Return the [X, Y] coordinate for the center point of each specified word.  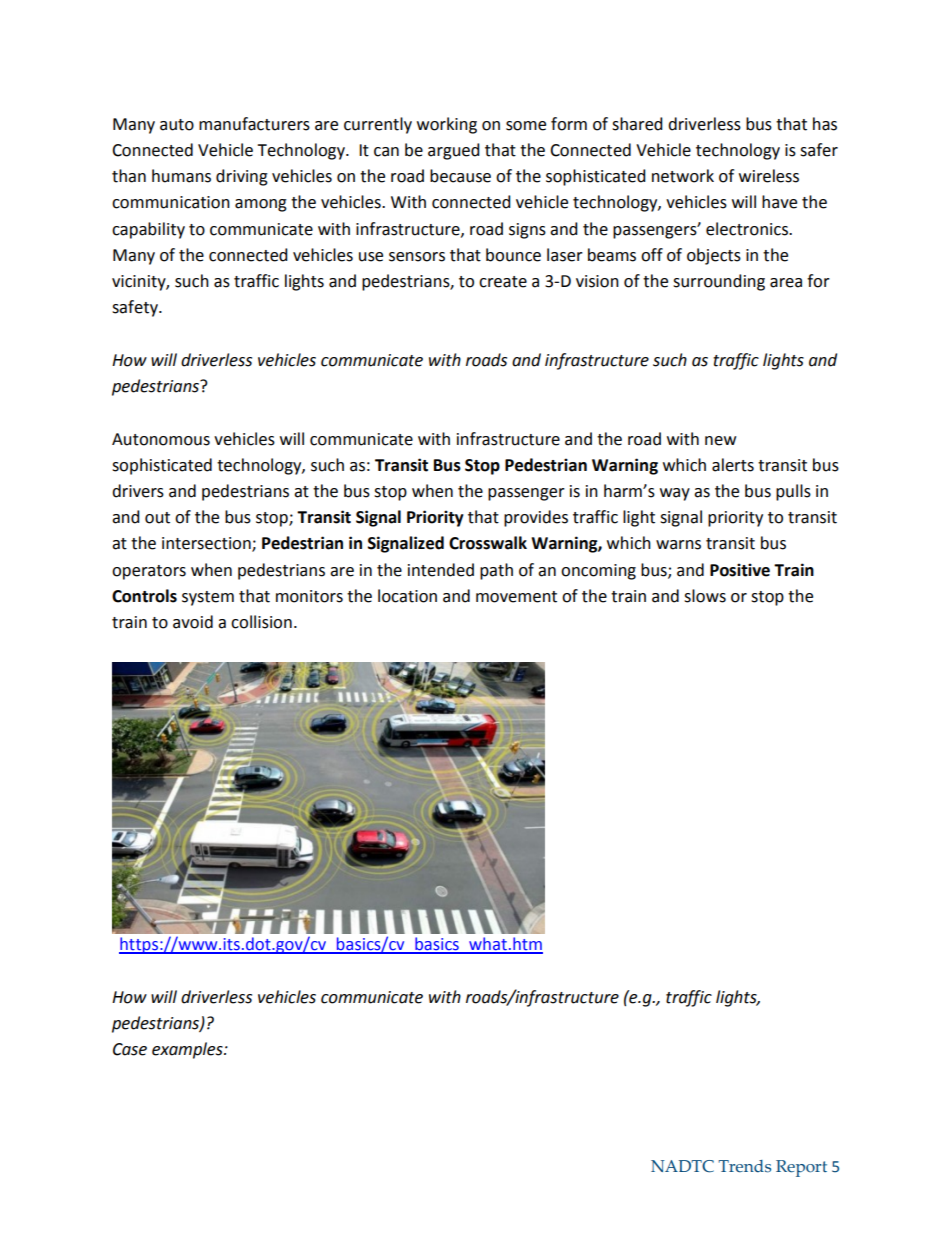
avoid [193, 622]
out [157, 518]
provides [536, 518]
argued [454, 151]
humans [181, 176]
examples [188, 1050]
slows [705, 596]
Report [801, 1168]
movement [516, 597]
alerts [733, 465]
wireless [769, 176]
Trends [744, 1166]
